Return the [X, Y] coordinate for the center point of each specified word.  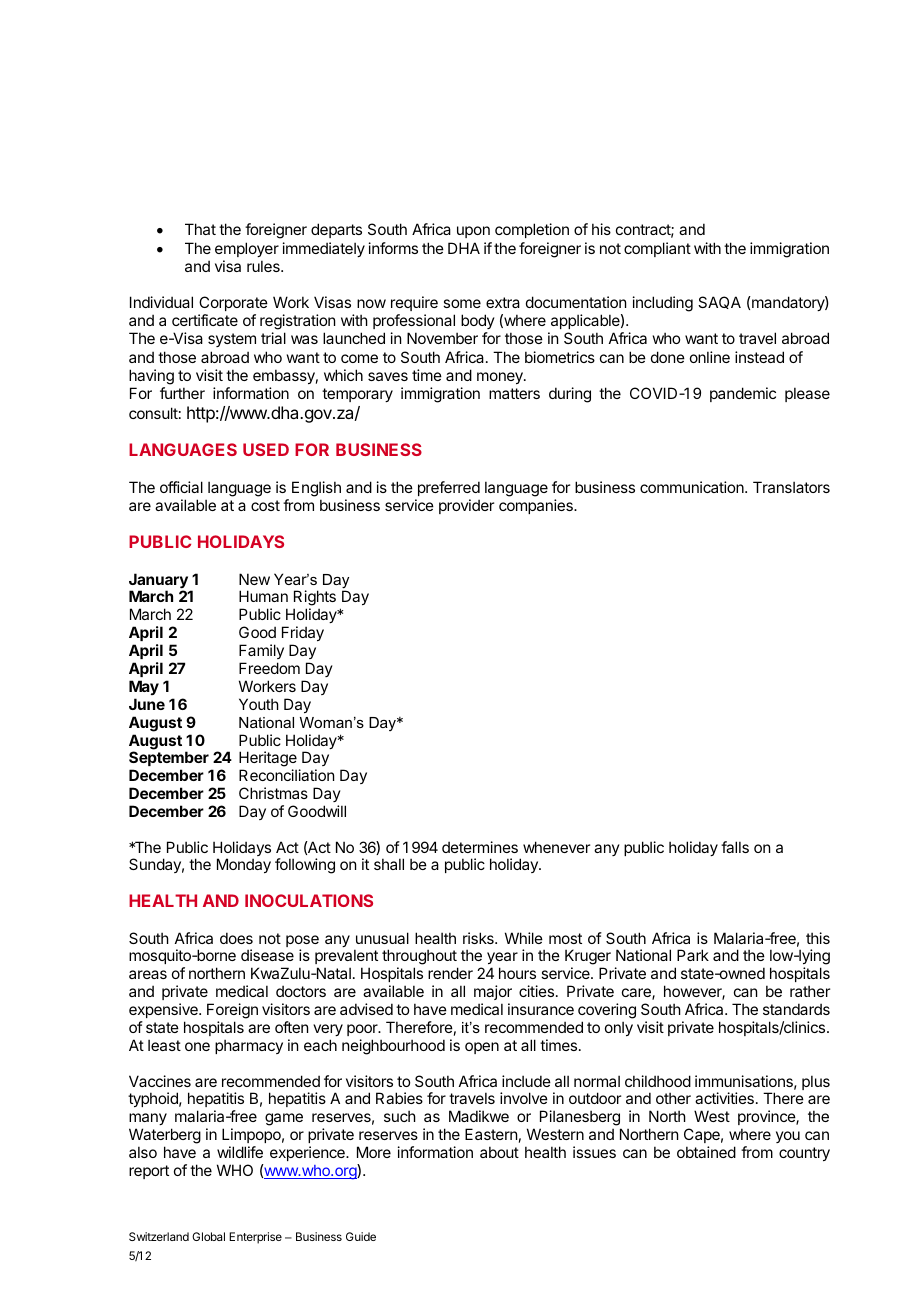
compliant [657, 249]
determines [480, 847]
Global [208, 1236]
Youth [259, 704]
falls [735, 847]
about [499, 1152]
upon [473, 232]
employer [247, 251]
